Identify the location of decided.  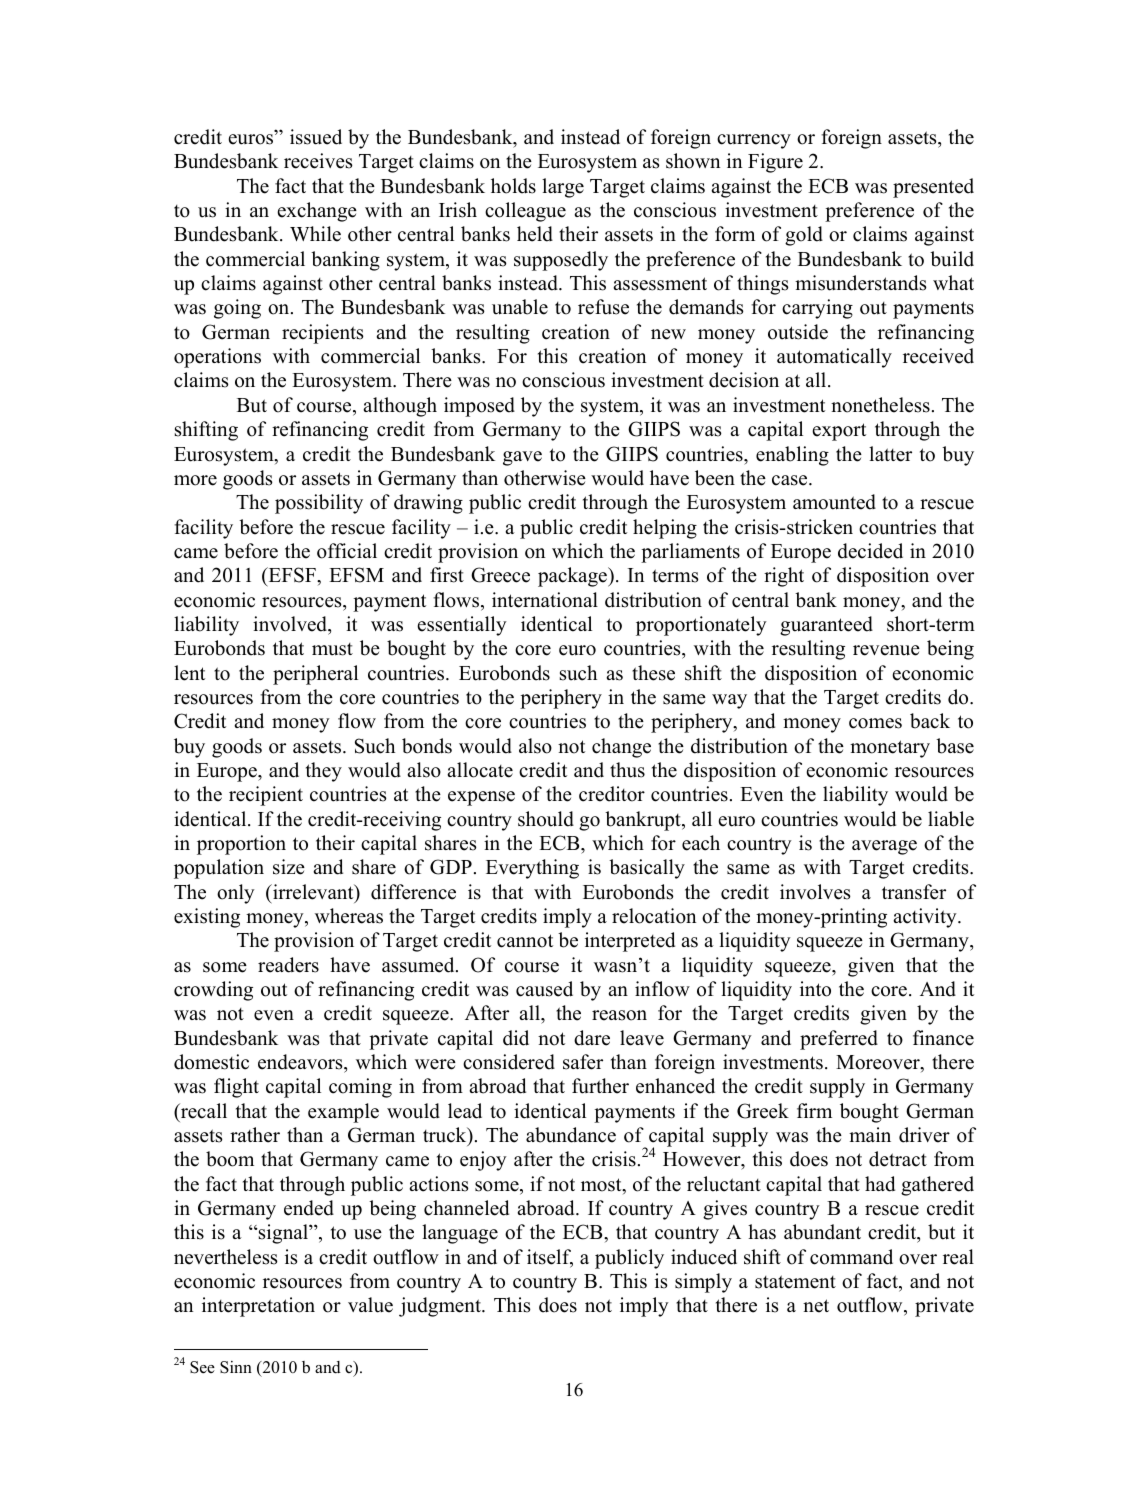
(870, 551).
